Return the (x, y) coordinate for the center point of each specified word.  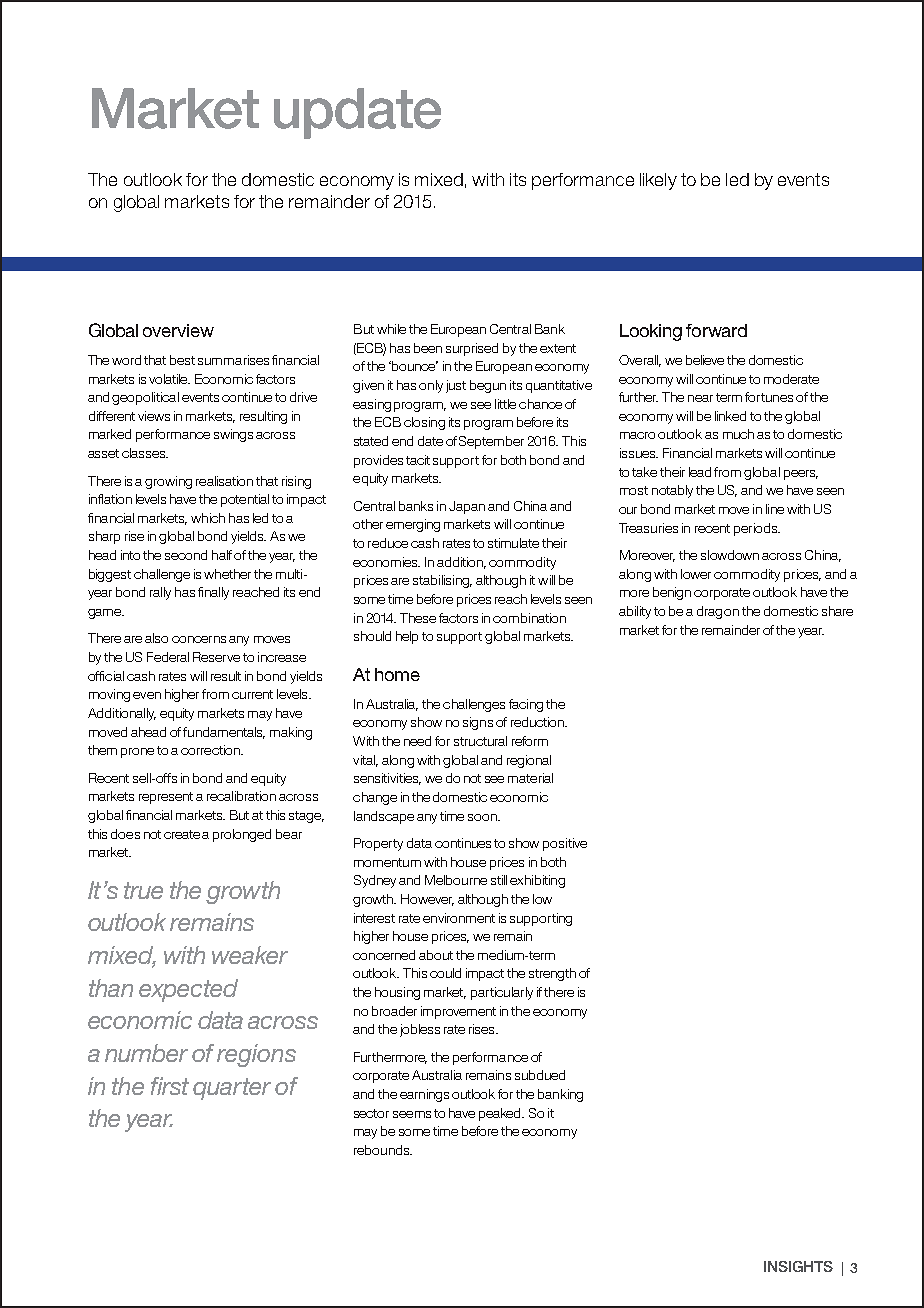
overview (178, 330)
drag (709, 612)
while (391, 329)
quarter (232, 1089)
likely (658, 181)
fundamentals (224, 733)
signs (478, 723)
